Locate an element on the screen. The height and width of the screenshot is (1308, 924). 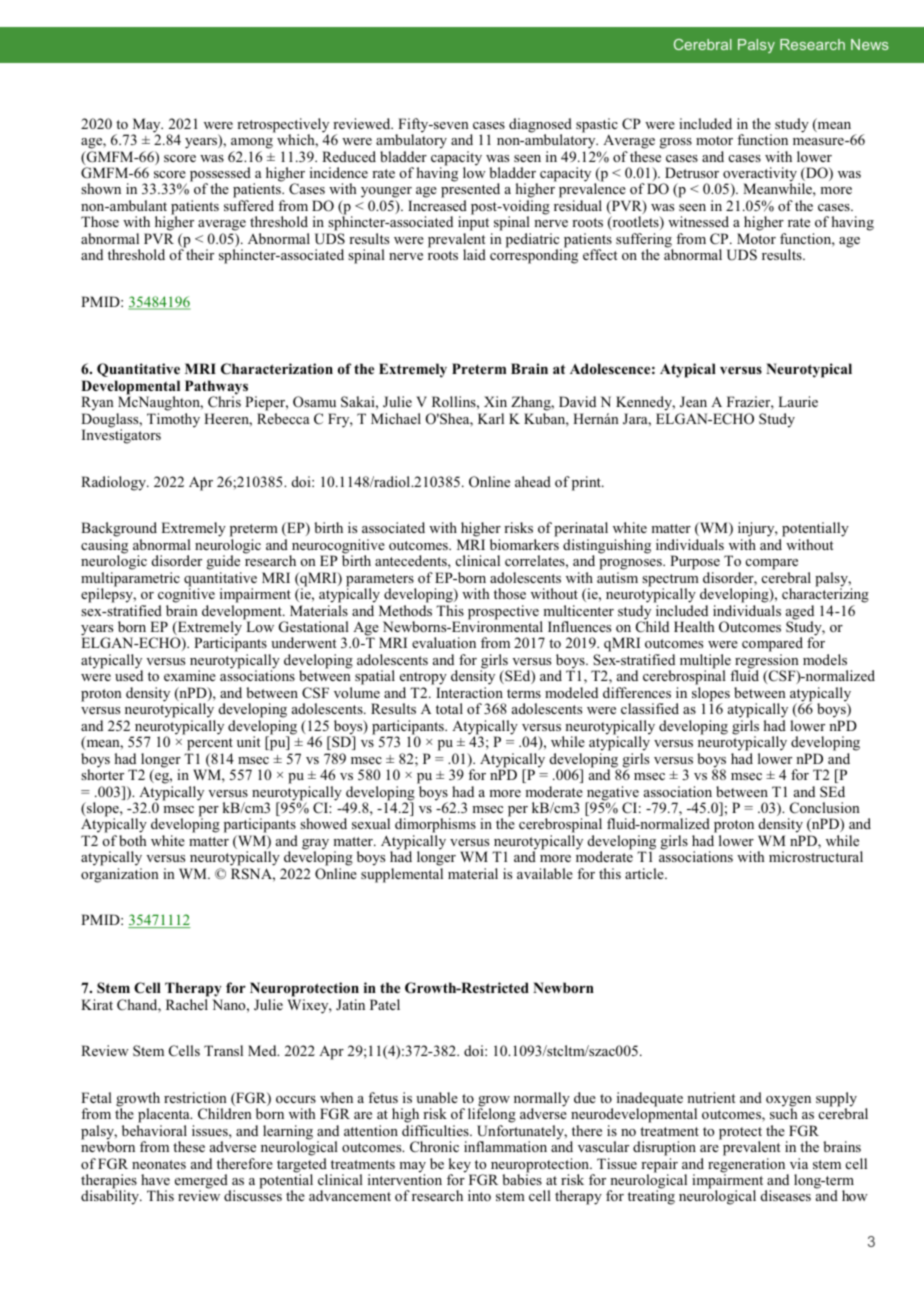
News is located at coordinates (870, 44).
